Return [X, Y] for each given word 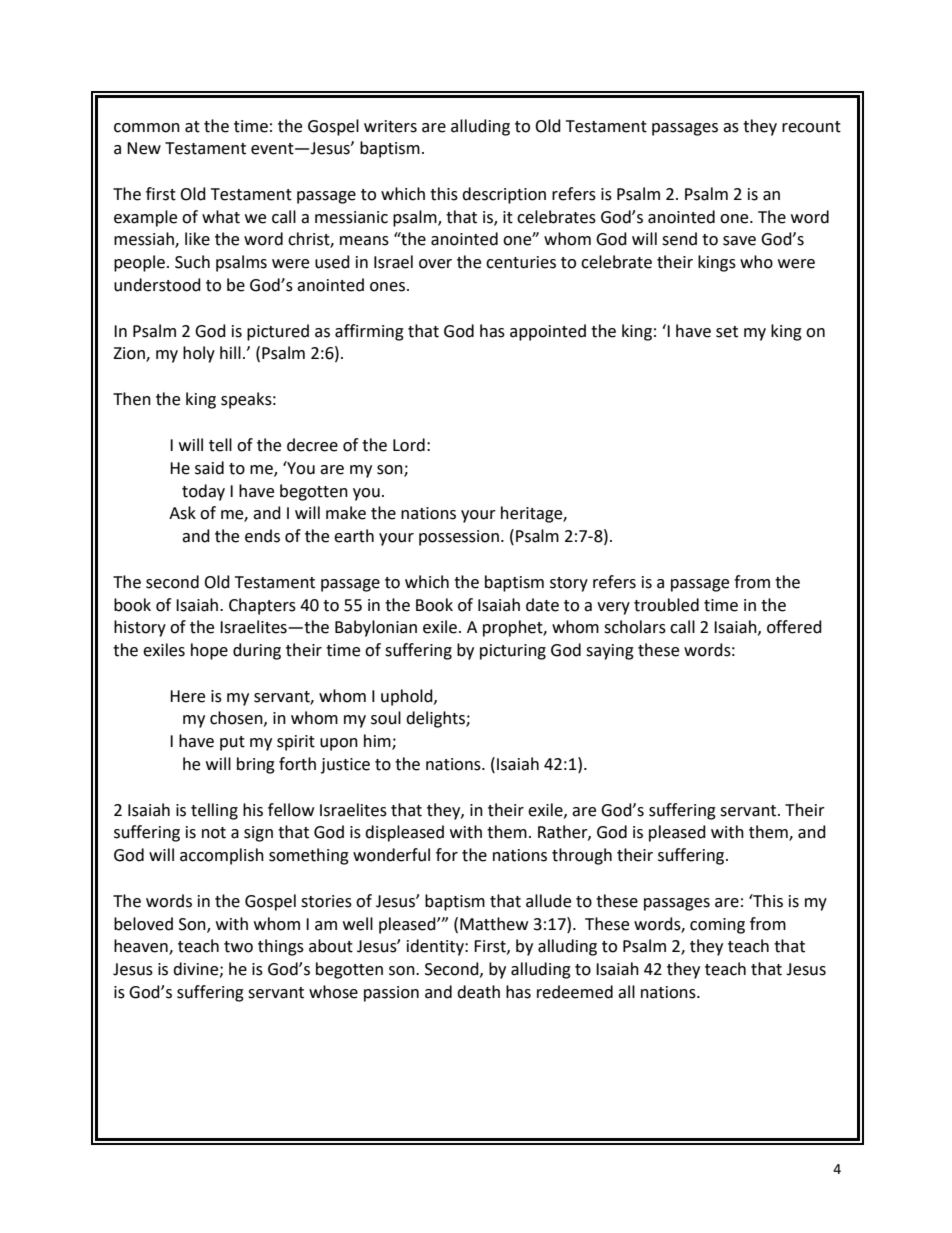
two [238, 947]
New [144, 148]
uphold [408, 697]
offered [794, 627]
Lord [409, 445]
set [727, 332]
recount [811, 127]
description [504, 195]
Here [187, 696]
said [209, 468]
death [478, 992]
